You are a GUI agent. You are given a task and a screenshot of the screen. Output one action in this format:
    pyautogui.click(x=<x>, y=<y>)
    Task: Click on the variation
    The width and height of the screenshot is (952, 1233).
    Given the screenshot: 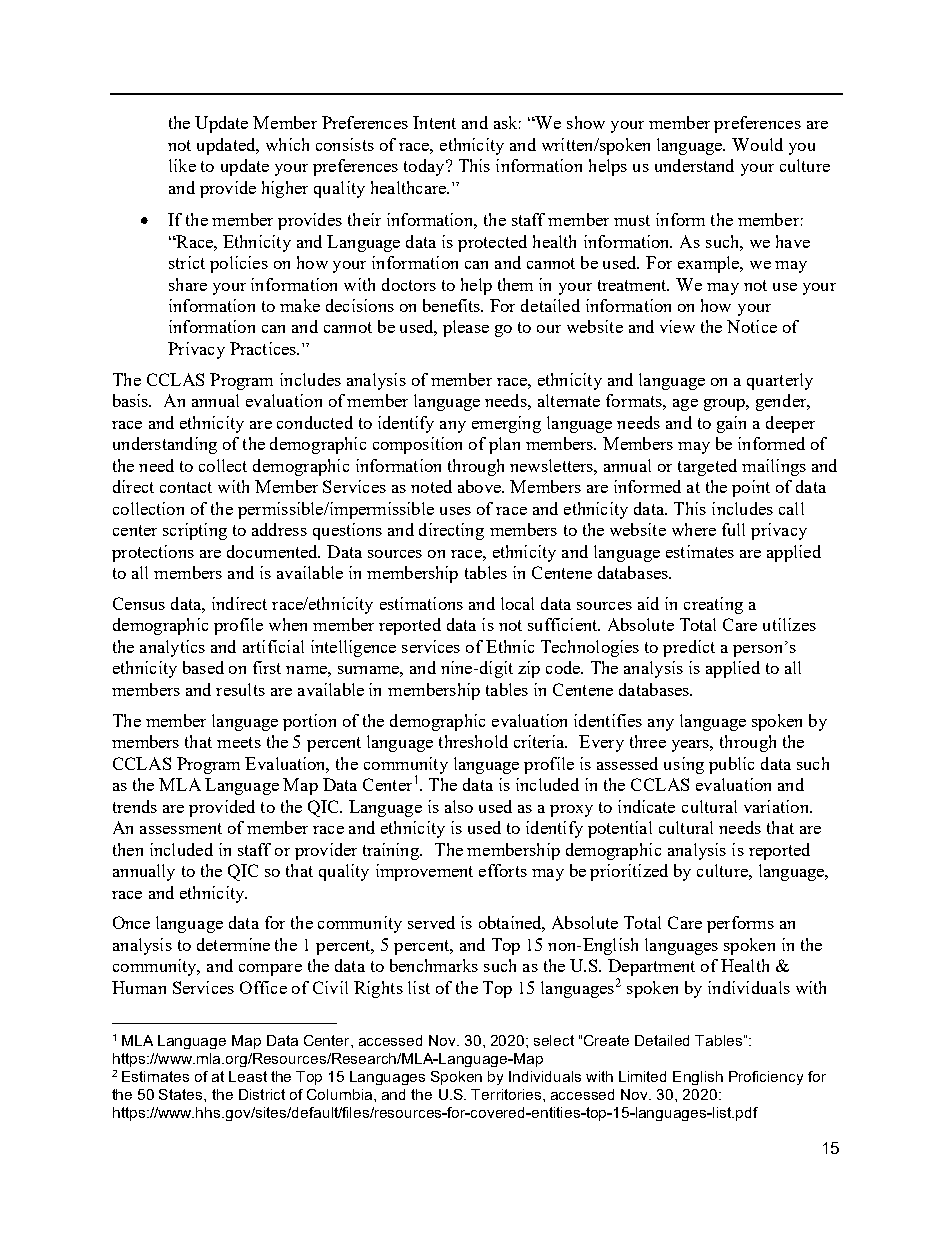 What is the action you would take?
    pyautogui.click(x=777, y=806)
